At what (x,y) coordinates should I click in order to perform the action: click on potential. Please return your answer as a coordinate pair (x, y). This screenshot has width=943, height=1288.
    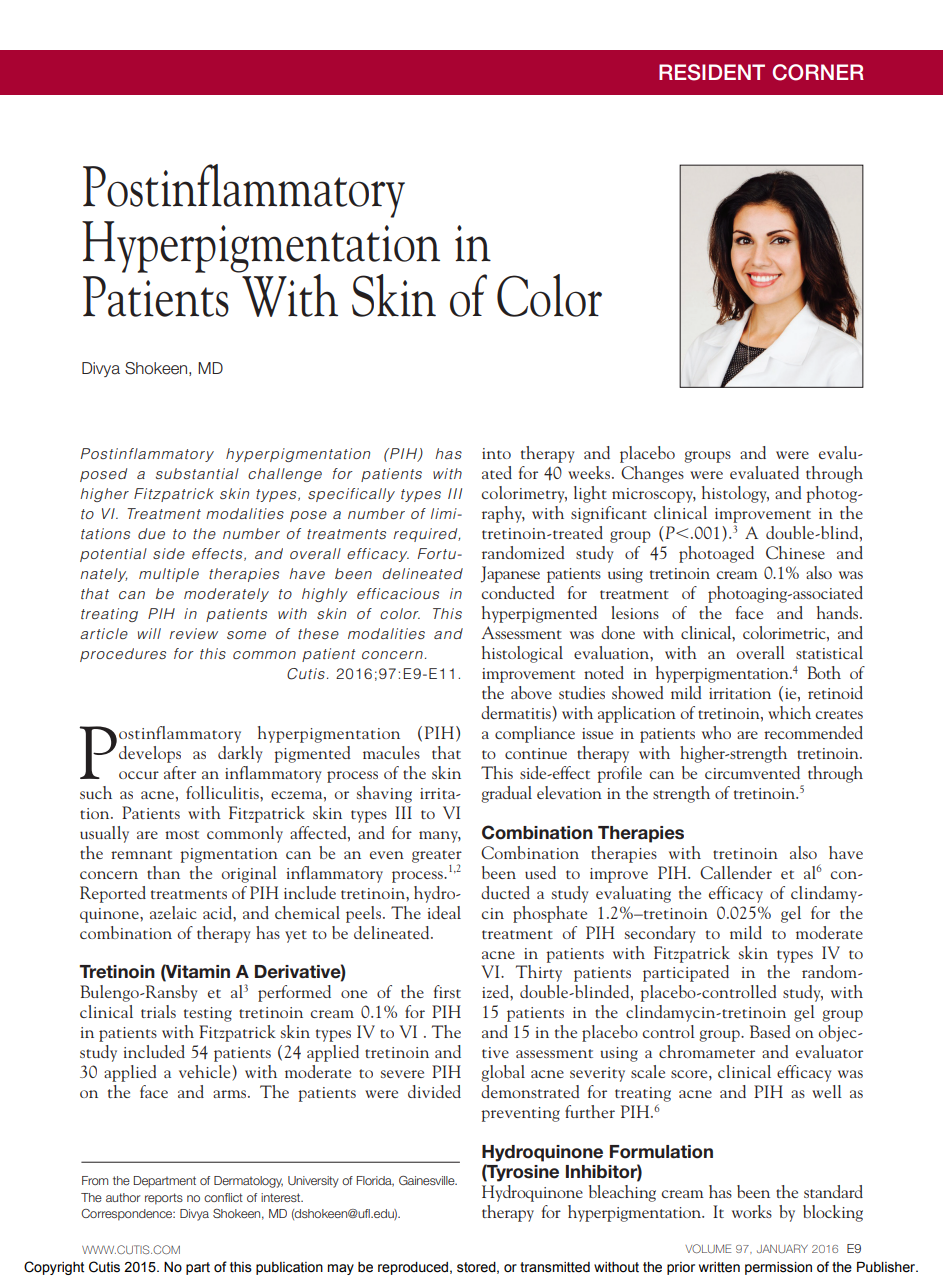
    Looking at the image, I should click on (113, 555).
